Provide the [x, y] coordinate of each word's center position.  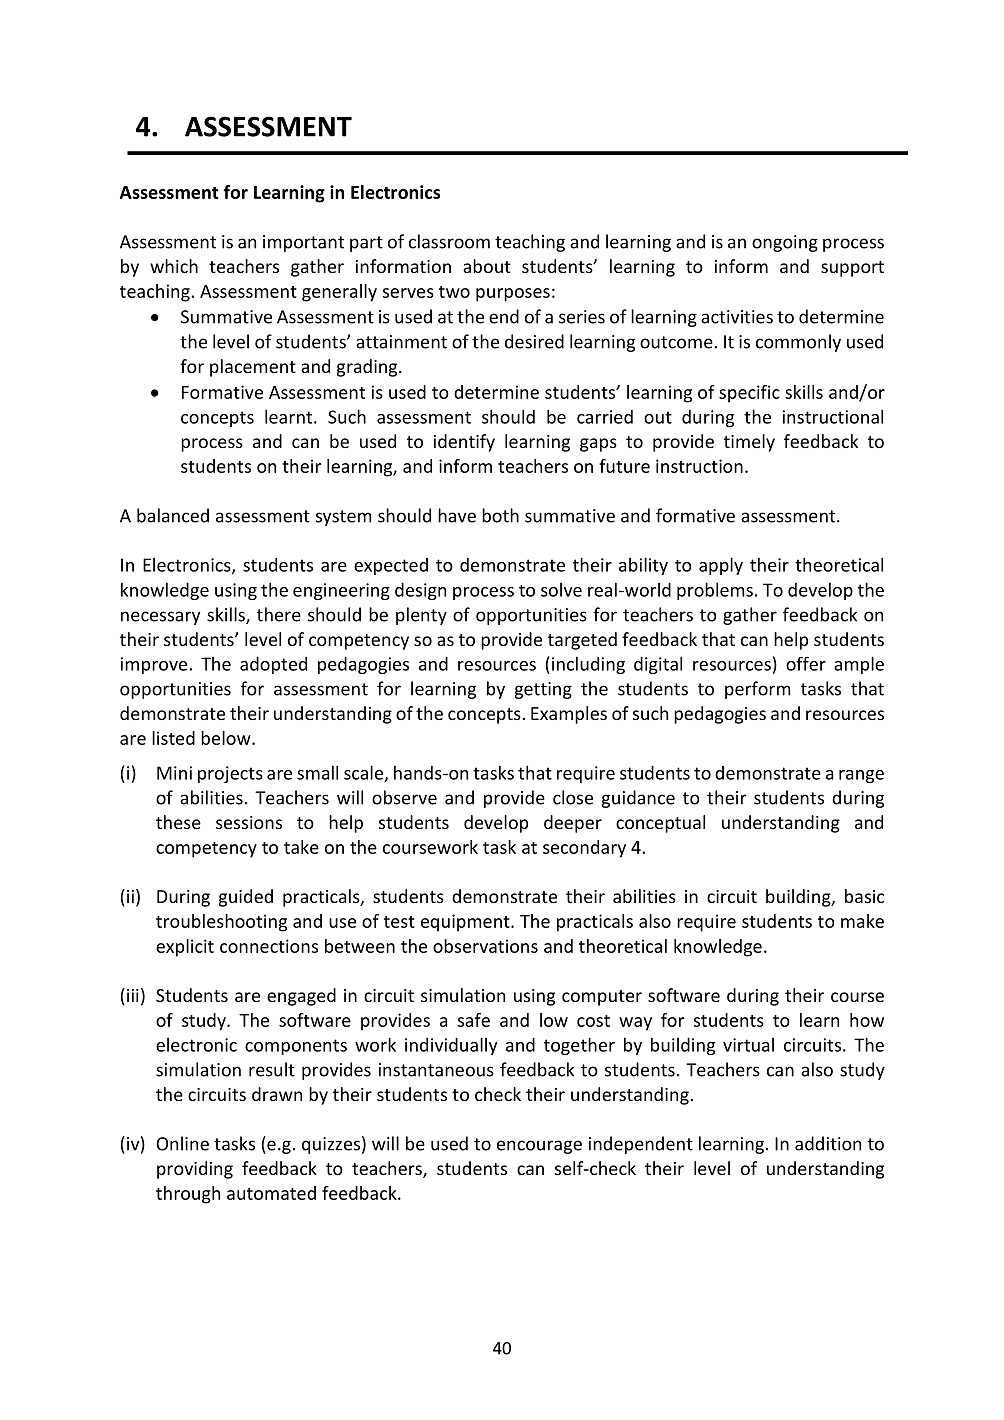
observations [485, 946]
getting [543, 690]
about [487, 266]
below [227, 738]
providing [195, 1170]
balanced [173, 515]
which [174, 266]
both [500, 515]
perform [758, 690]
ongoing [785, 243]
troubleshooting [221, 923]
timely [749, 443]
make [862, 921]
